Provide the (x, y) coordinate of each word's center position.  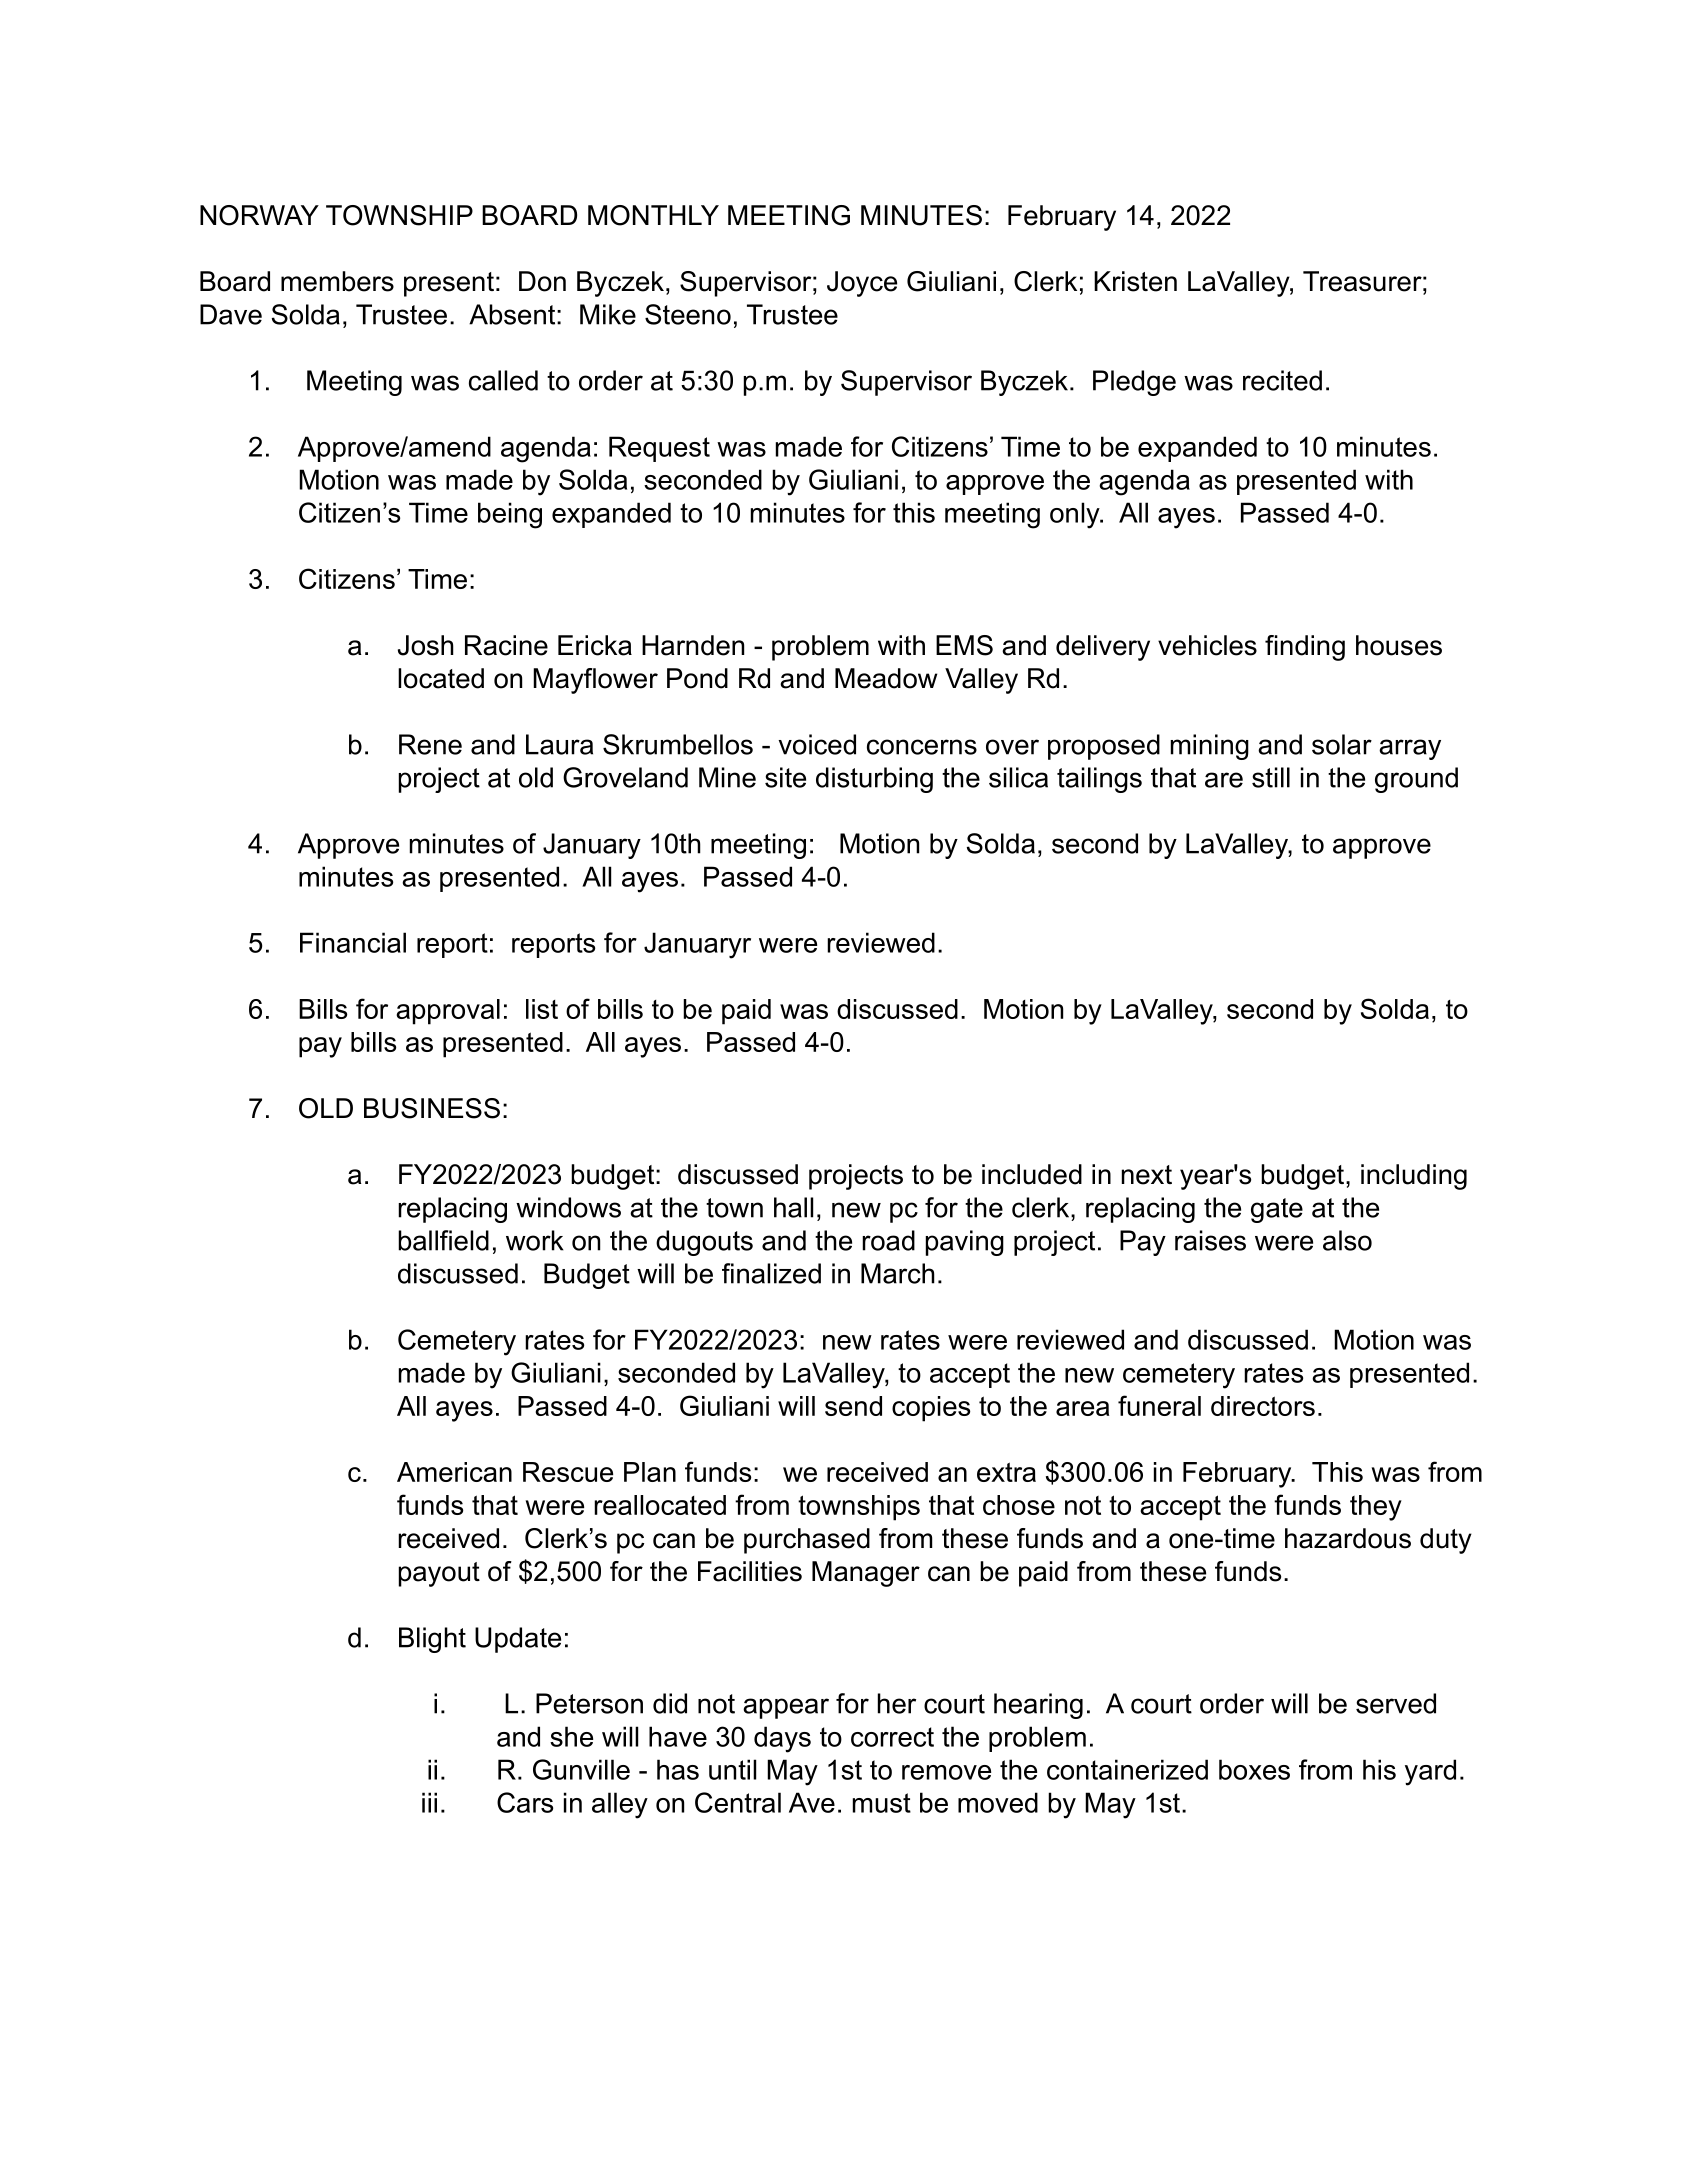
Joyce (862, 284)
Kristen (1135, 281)
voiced (817, 744)
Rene (430, 744)
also (1347, 1240)
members (337, 281)
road (888, 1240)
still (1271, 777)
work (534, 1240)
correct (892, 1737)
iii (429, 1802)
